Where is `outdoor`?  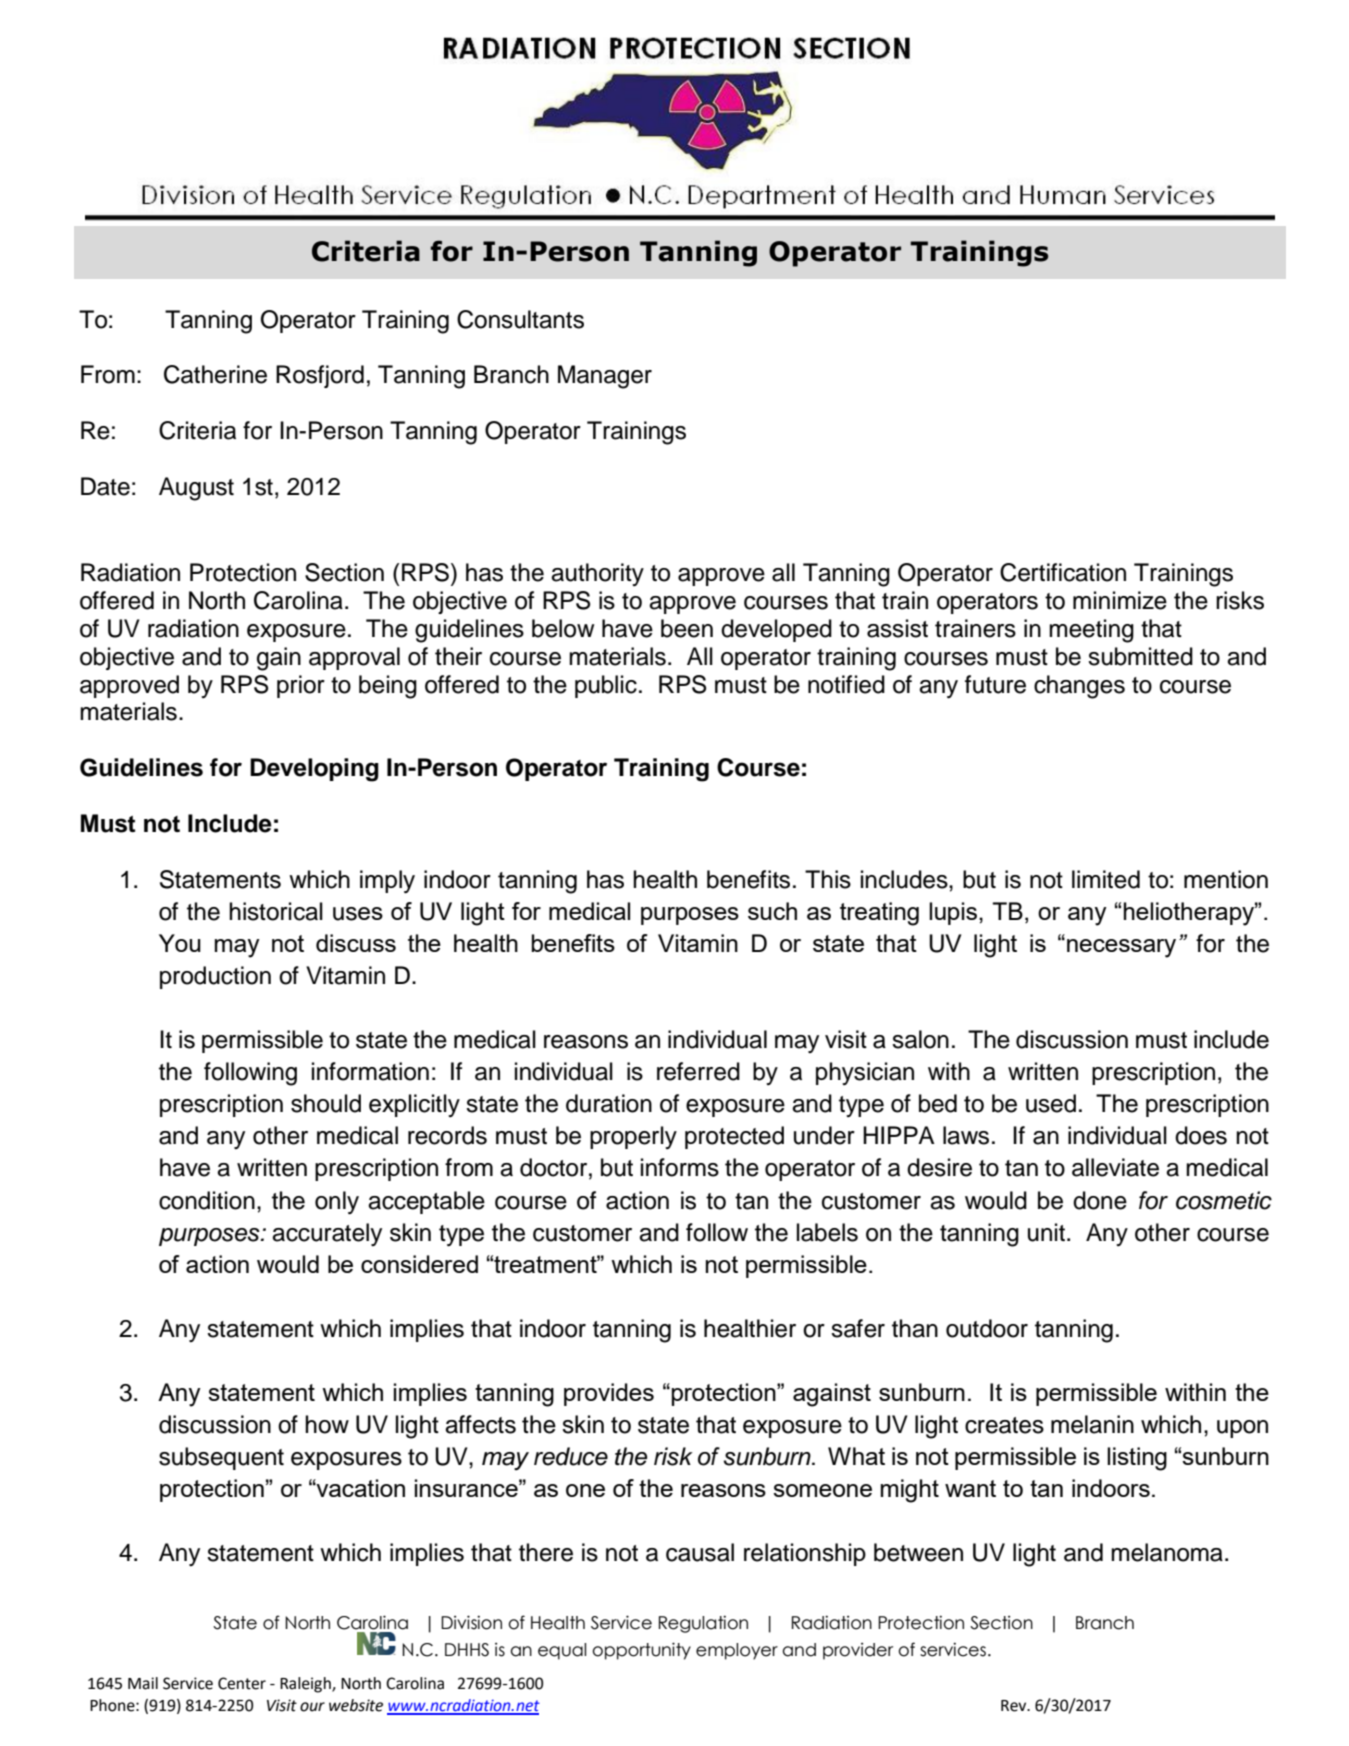
outdoor is located at coordinates (987, 1328).
